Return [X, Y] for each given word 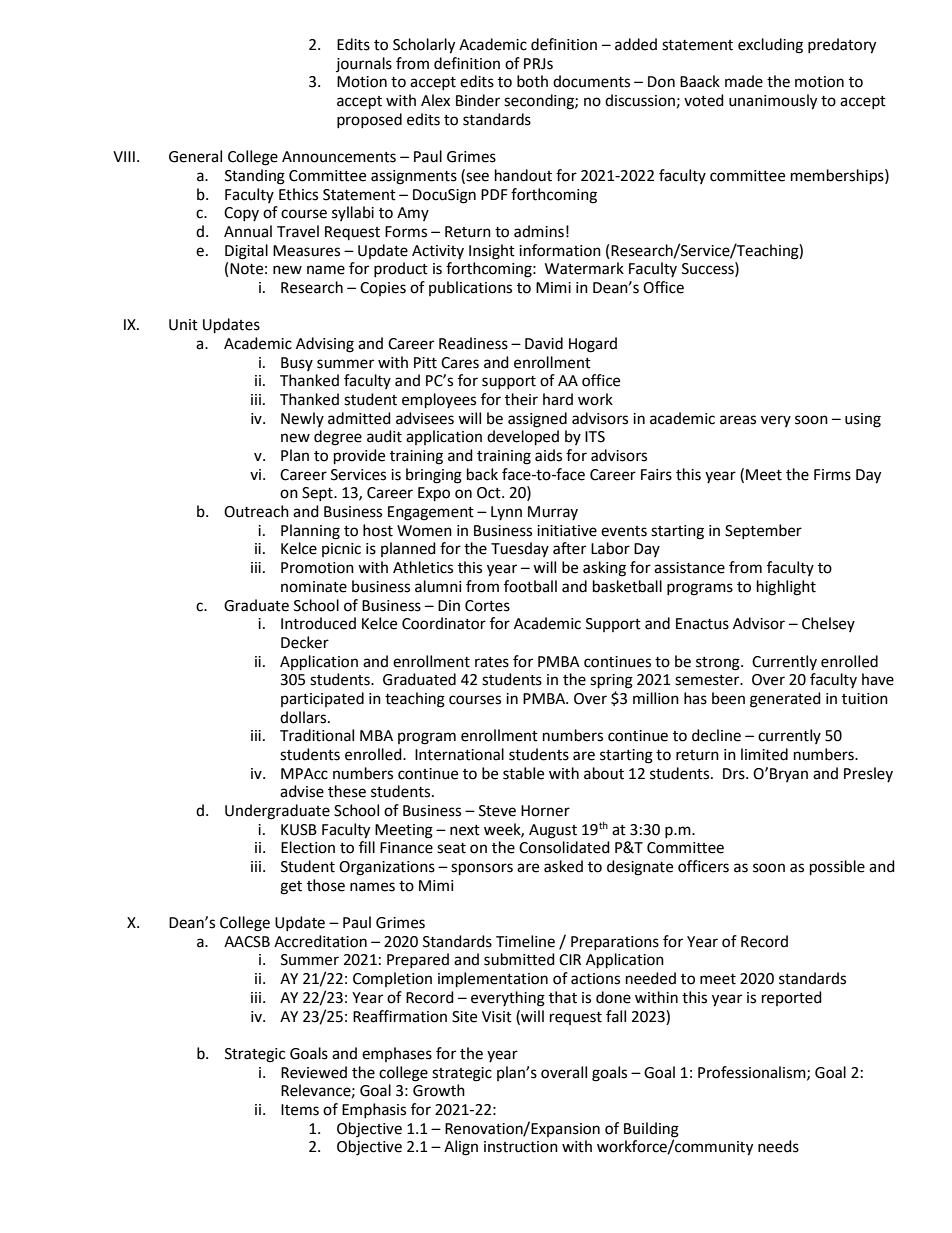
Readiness [473, 343]
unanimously [773, 102]
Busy [297, 364]
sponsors [482, 869]
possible [837, 868]
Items [300, 1110]
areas [738, 420]
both [532, 81]
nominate [314, 587]
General [195, 156]
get [291, 888]
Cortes [487, 606]
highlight [786, 588]
